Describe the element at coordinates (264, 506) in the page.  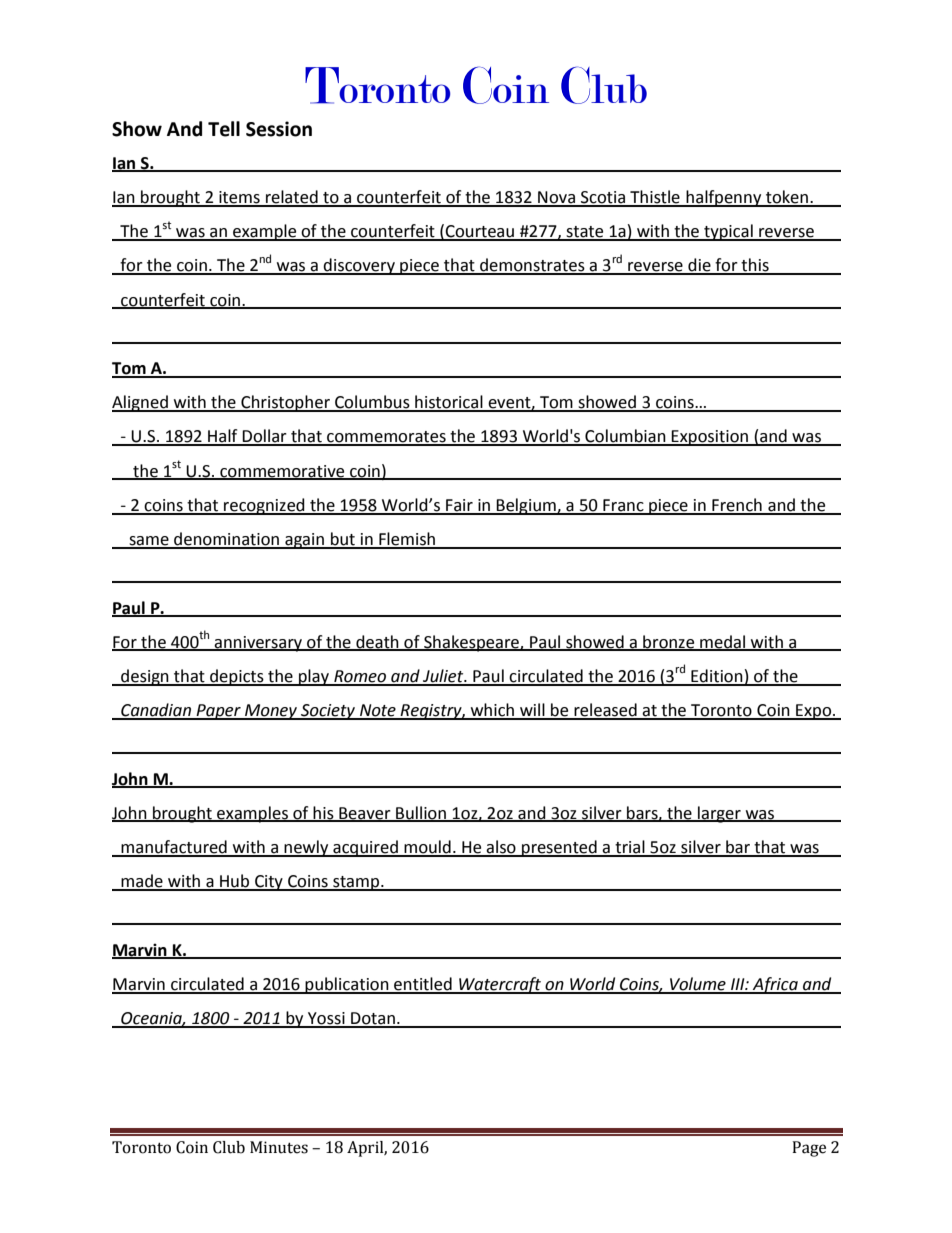
I see `recognized` at that location.
